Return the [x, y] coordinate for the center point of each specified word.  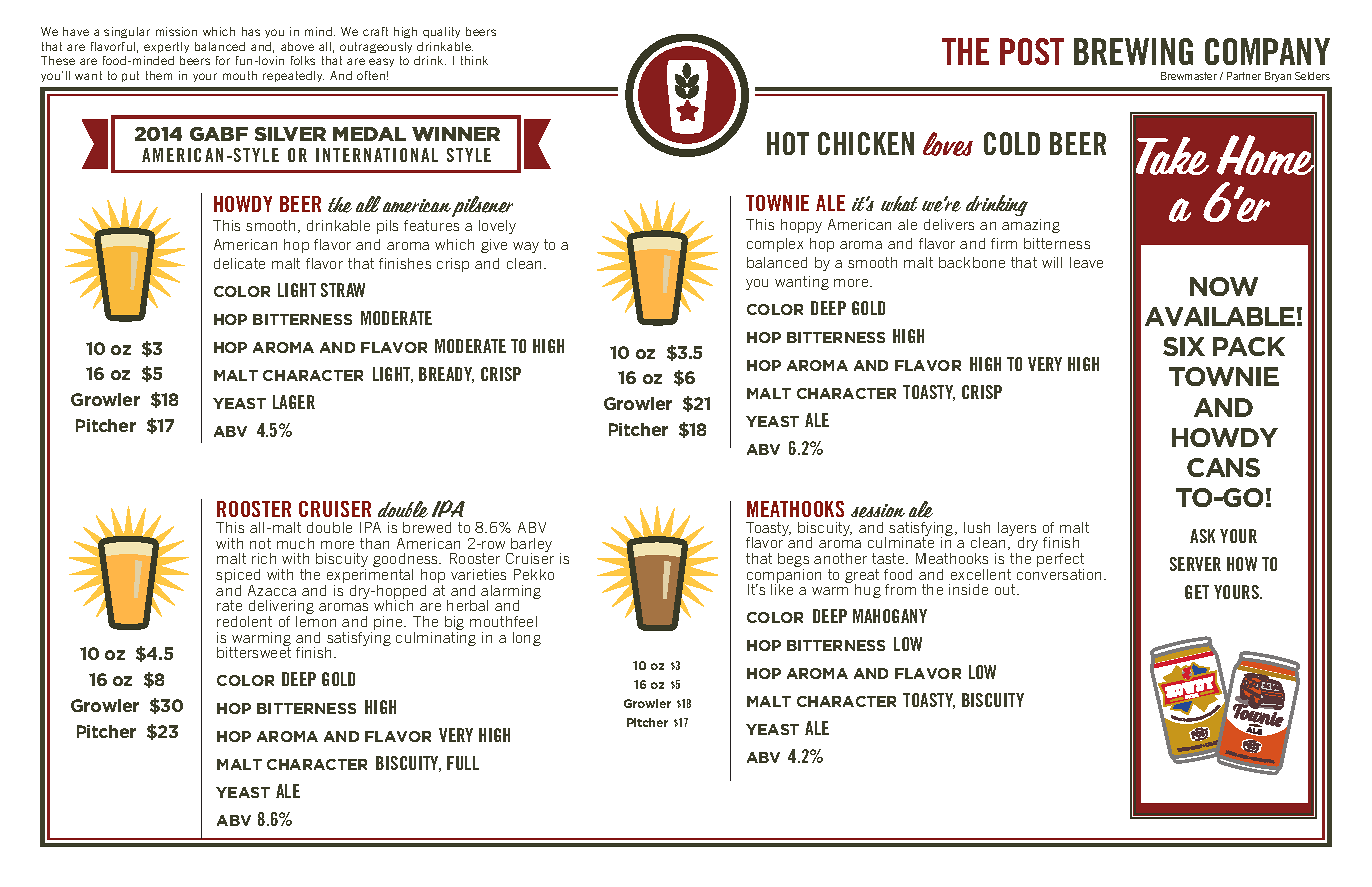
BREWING [1133, 51]
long [527, 639]
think [474, 60]
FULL [463, 763]
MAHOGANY [890, 616]
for [223, 60]
